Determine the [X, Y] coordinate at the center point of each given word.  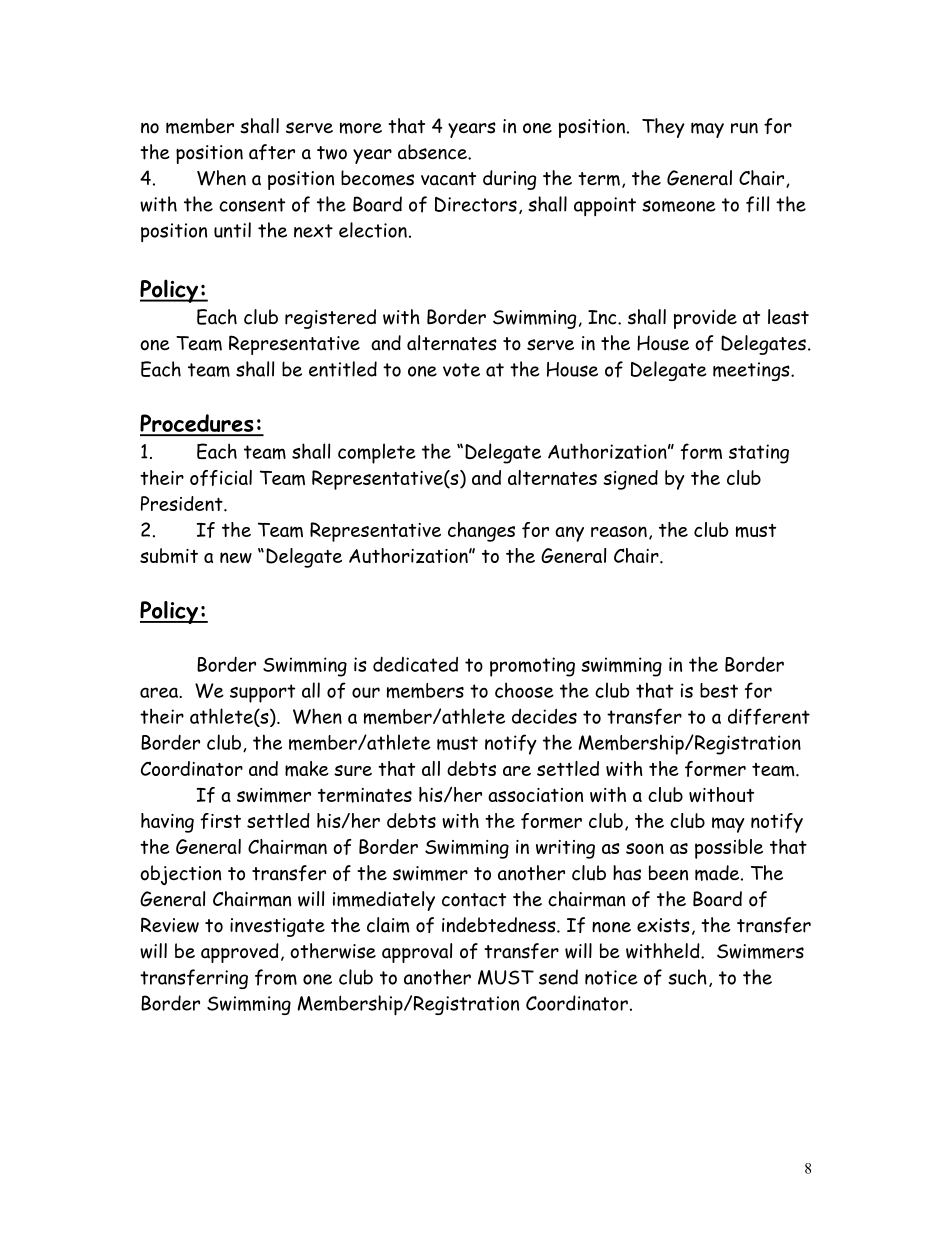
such [687, 977]
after [272, 152]
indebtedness [500, 925]
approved [240, 953]
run [744, 128]
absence [433, 152]
